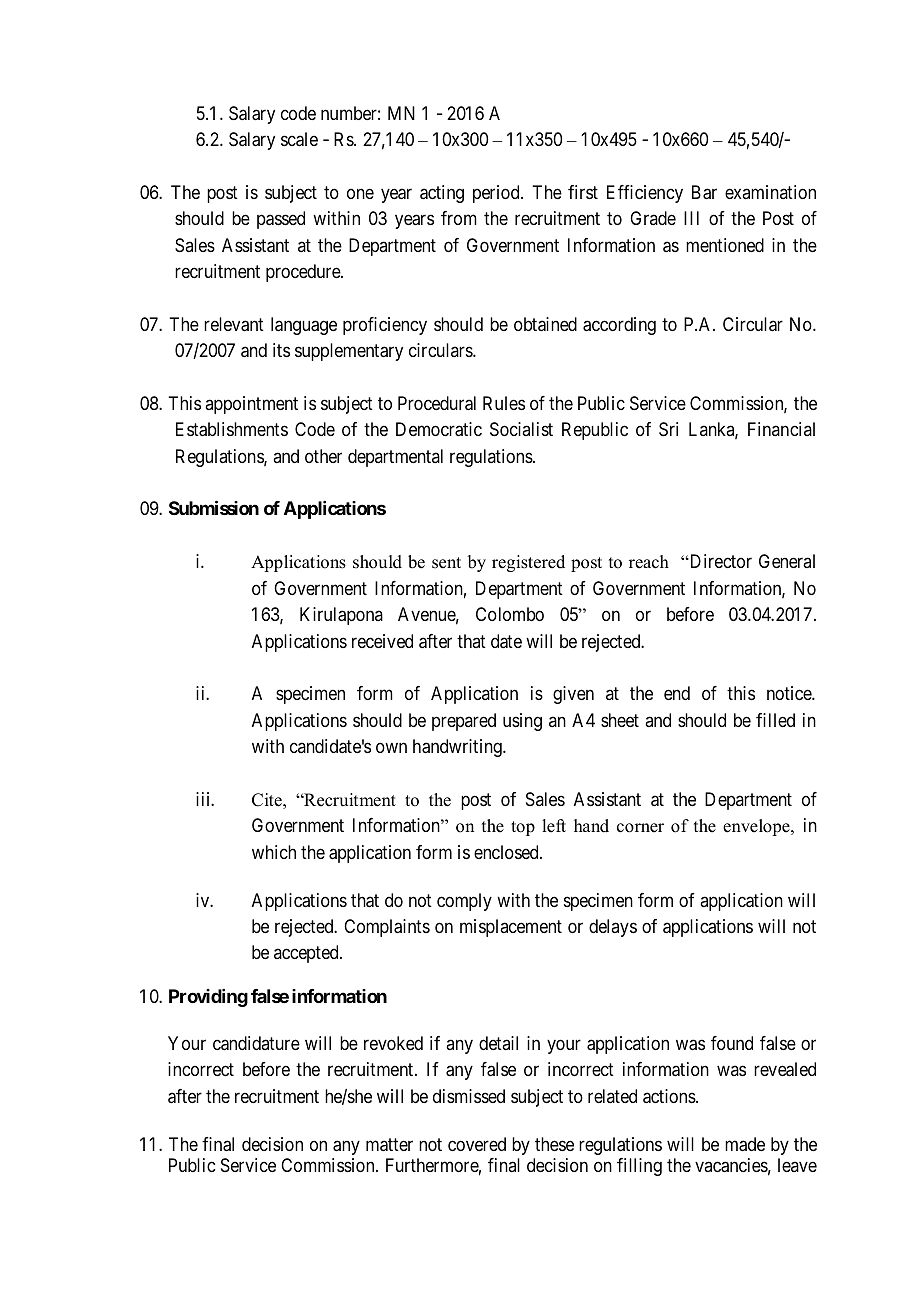 Image resolution: width=924 pixels, height=1307 pixels. What do you see at coordinates (299, 139) in the document?
I see `scale` at bounding box center [299, 139].
